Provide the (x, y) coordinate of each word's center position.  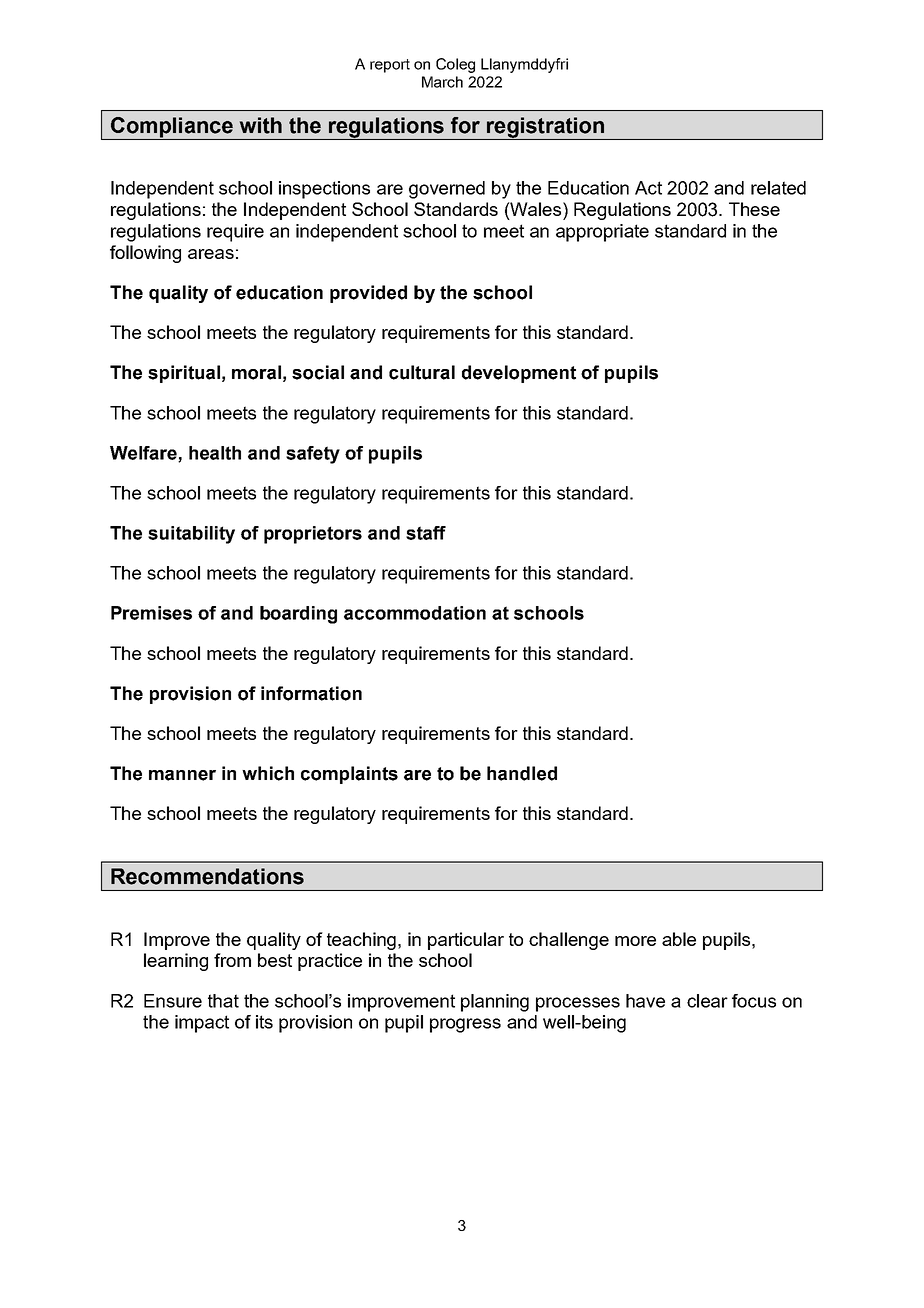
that (223, 1001)
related (778, 188)
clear (707, 1001)
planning (495, 1003)
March (442, 82)
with (261, 125)
